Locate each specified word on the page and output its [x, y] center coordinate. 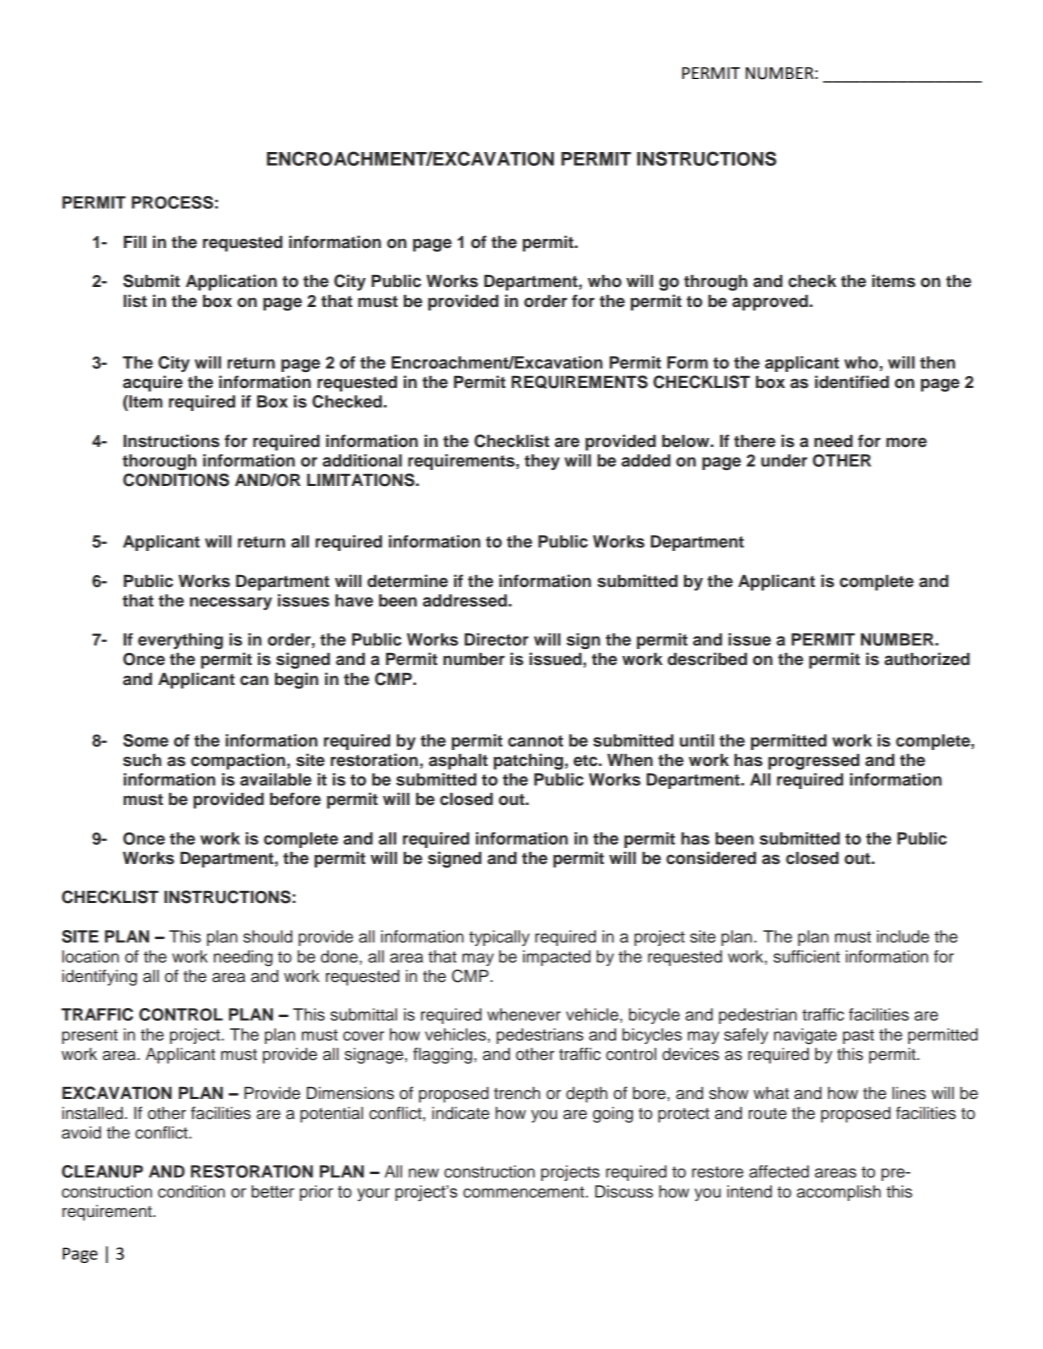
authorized [927, 659]
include [903, 936]
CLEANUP [102, 1171]
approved [771, 303]
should [267, 936]
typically [499, 938]
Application [231, 282]
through [715, 283]
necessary [231, 603]
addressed [466, 600]
